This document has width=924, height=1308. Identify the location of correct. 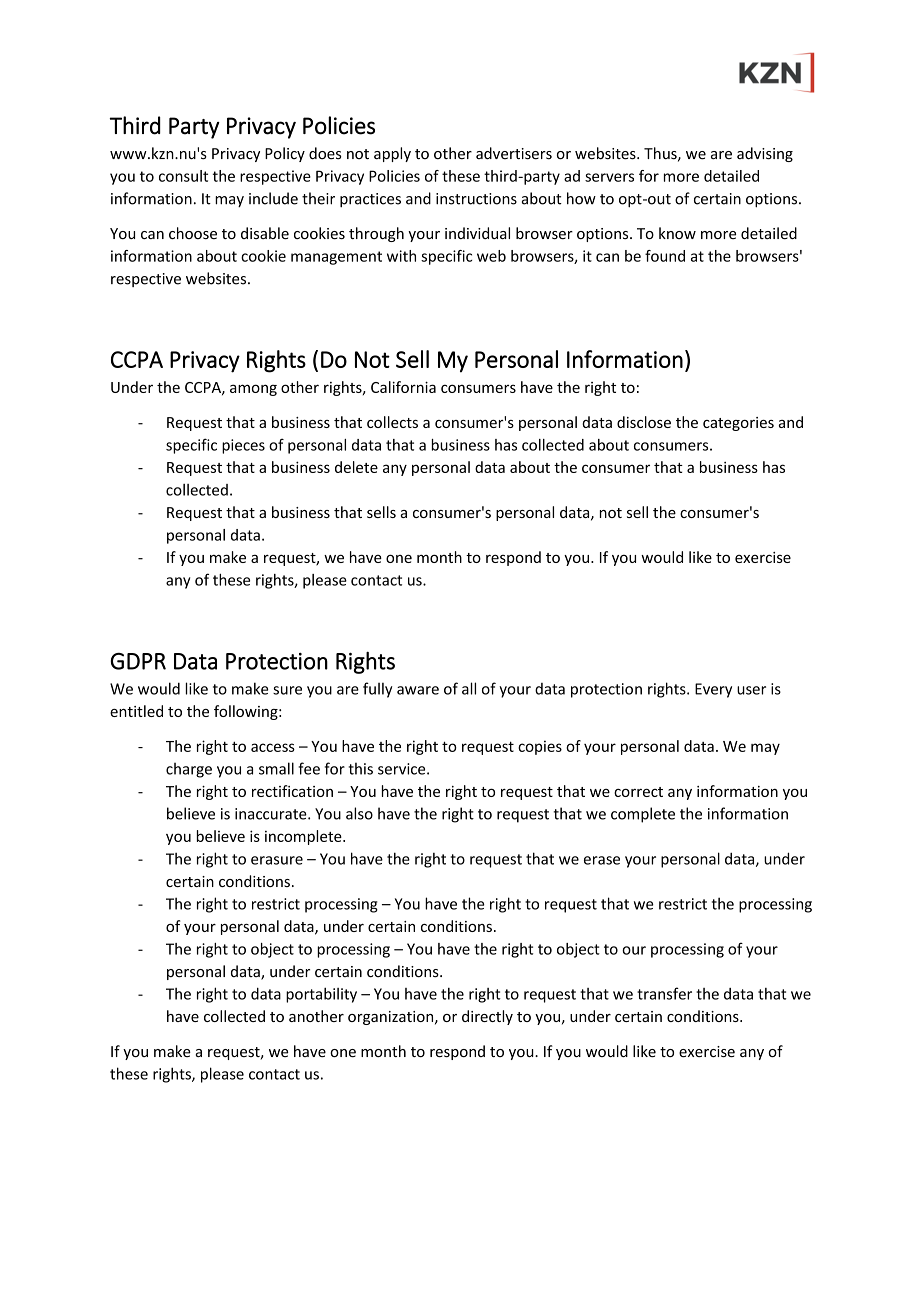
(638, 792).
